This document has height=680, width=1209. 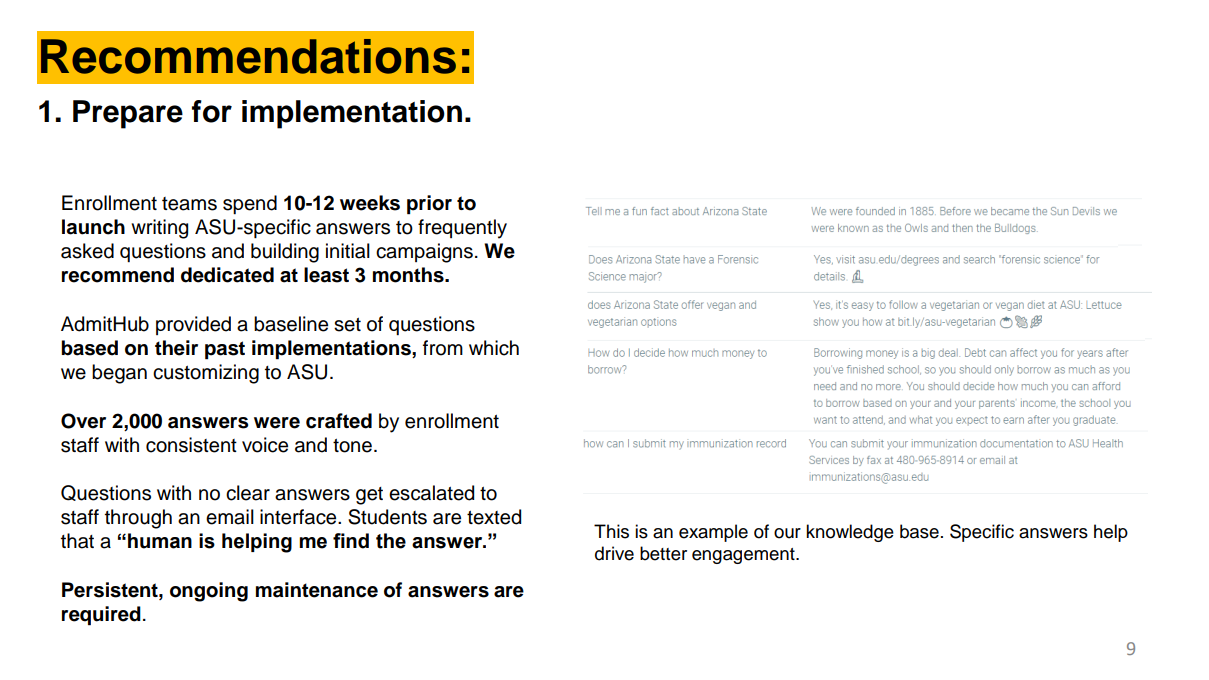 I want to click on prior, so click(x=429, y=205).
